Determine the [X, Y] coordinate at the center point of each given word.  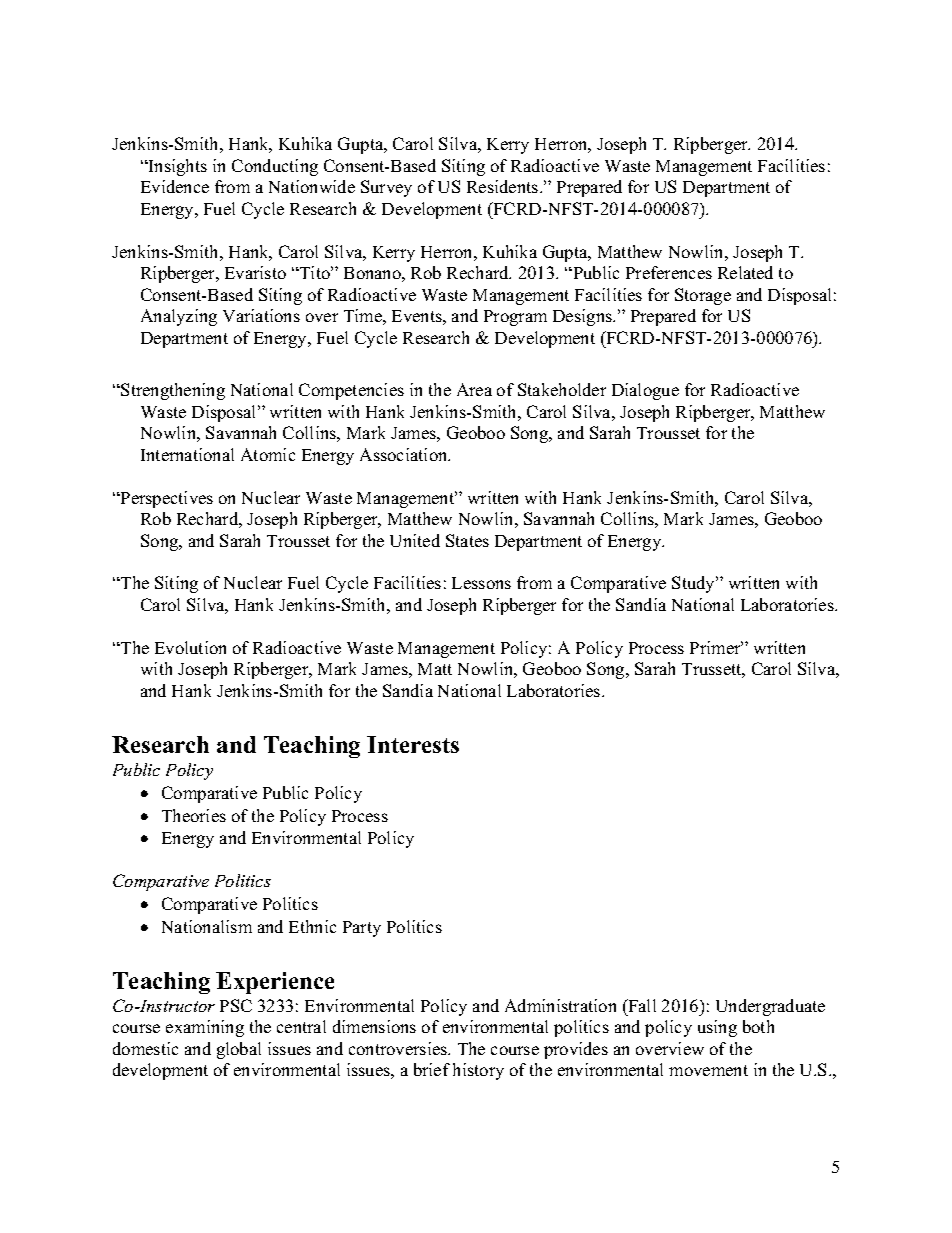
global [239, 1050]
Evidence [175, 186]
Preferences [669, 272]
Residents [504, 186]
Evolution [190, 647]
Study [695, 584]
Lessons [481, 583]
